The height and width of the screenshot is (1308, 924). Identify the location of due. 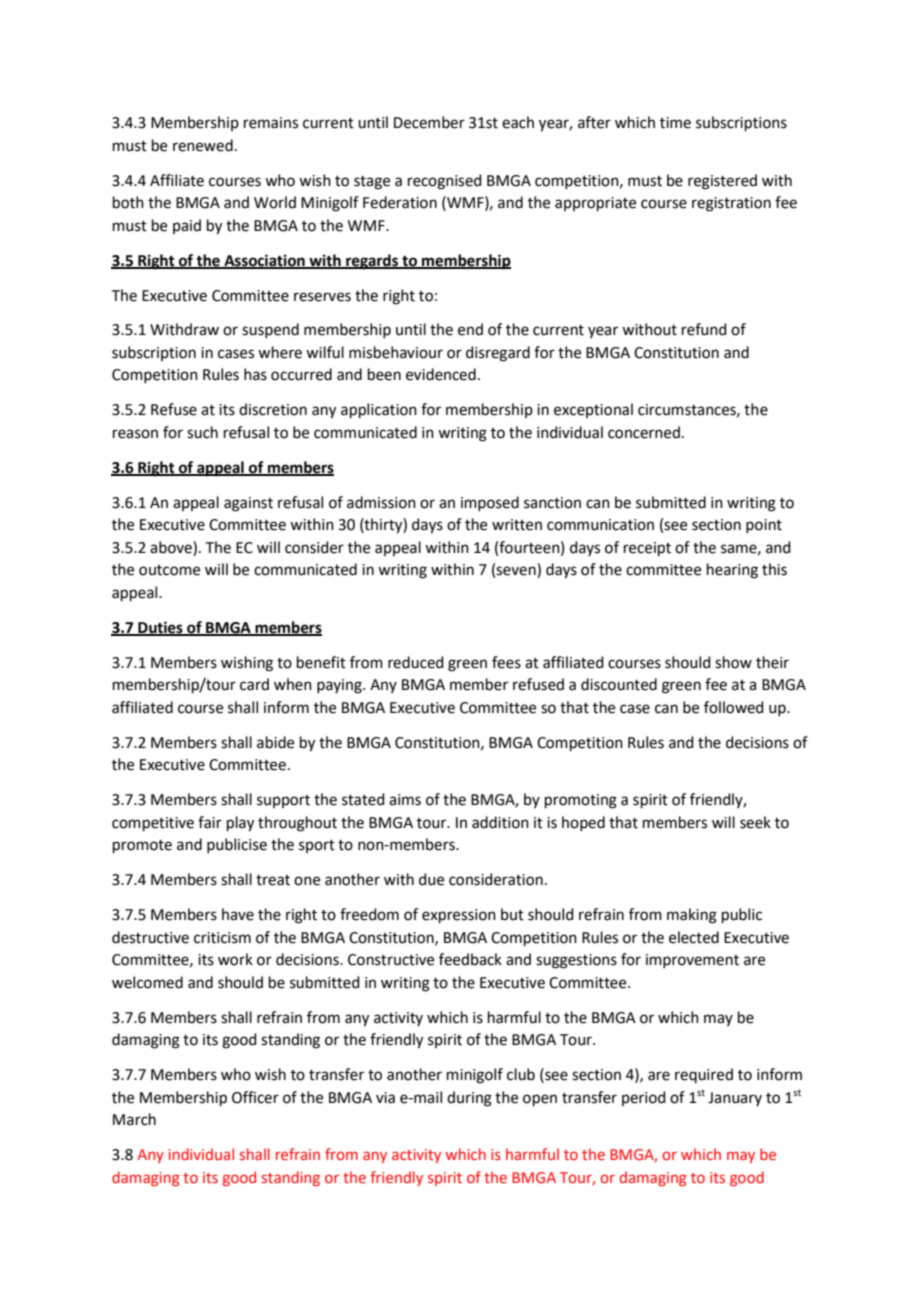
(431, 879).
